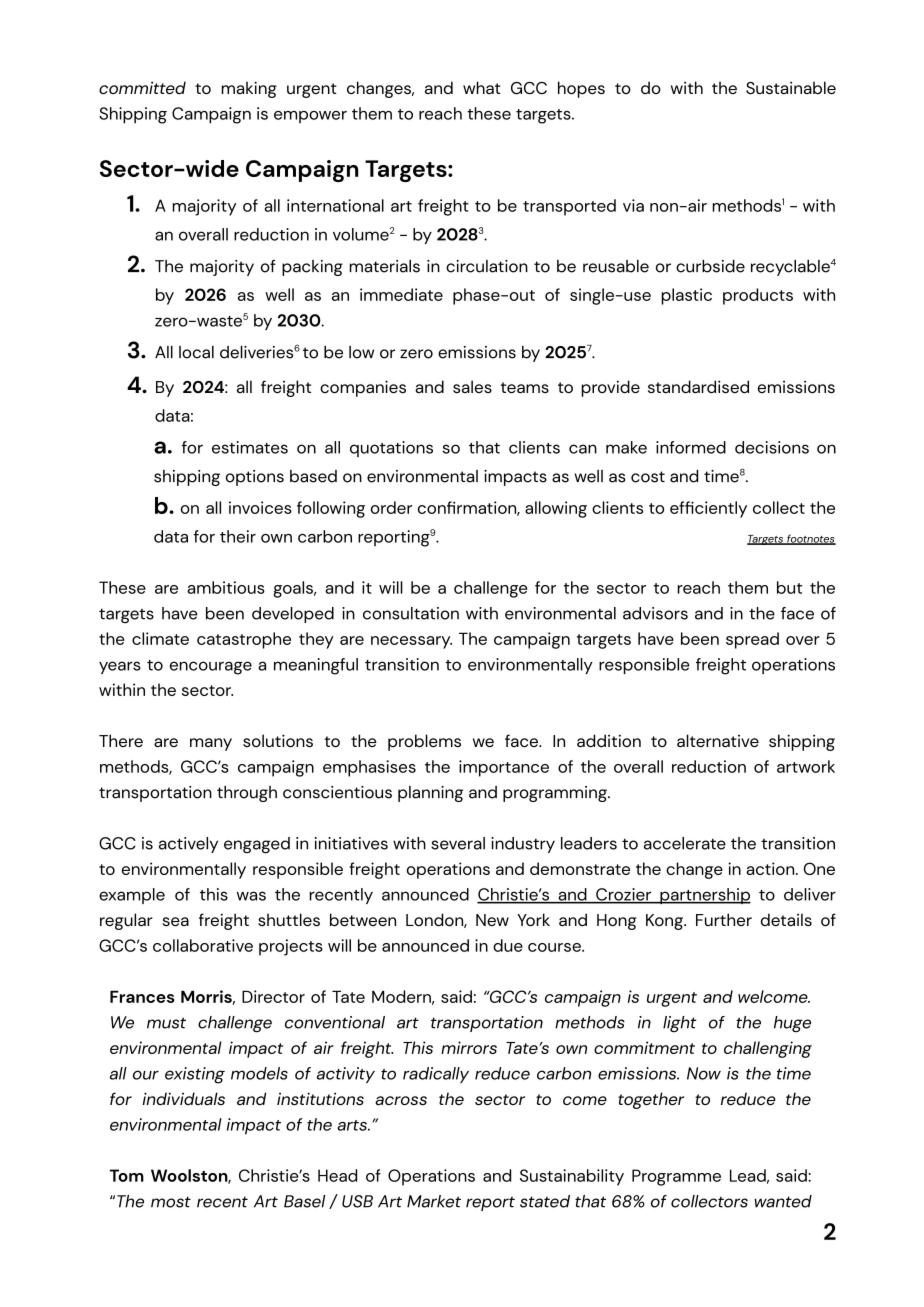 The image size is (924, 1307). I want to click on most, so click(171, 1202).
